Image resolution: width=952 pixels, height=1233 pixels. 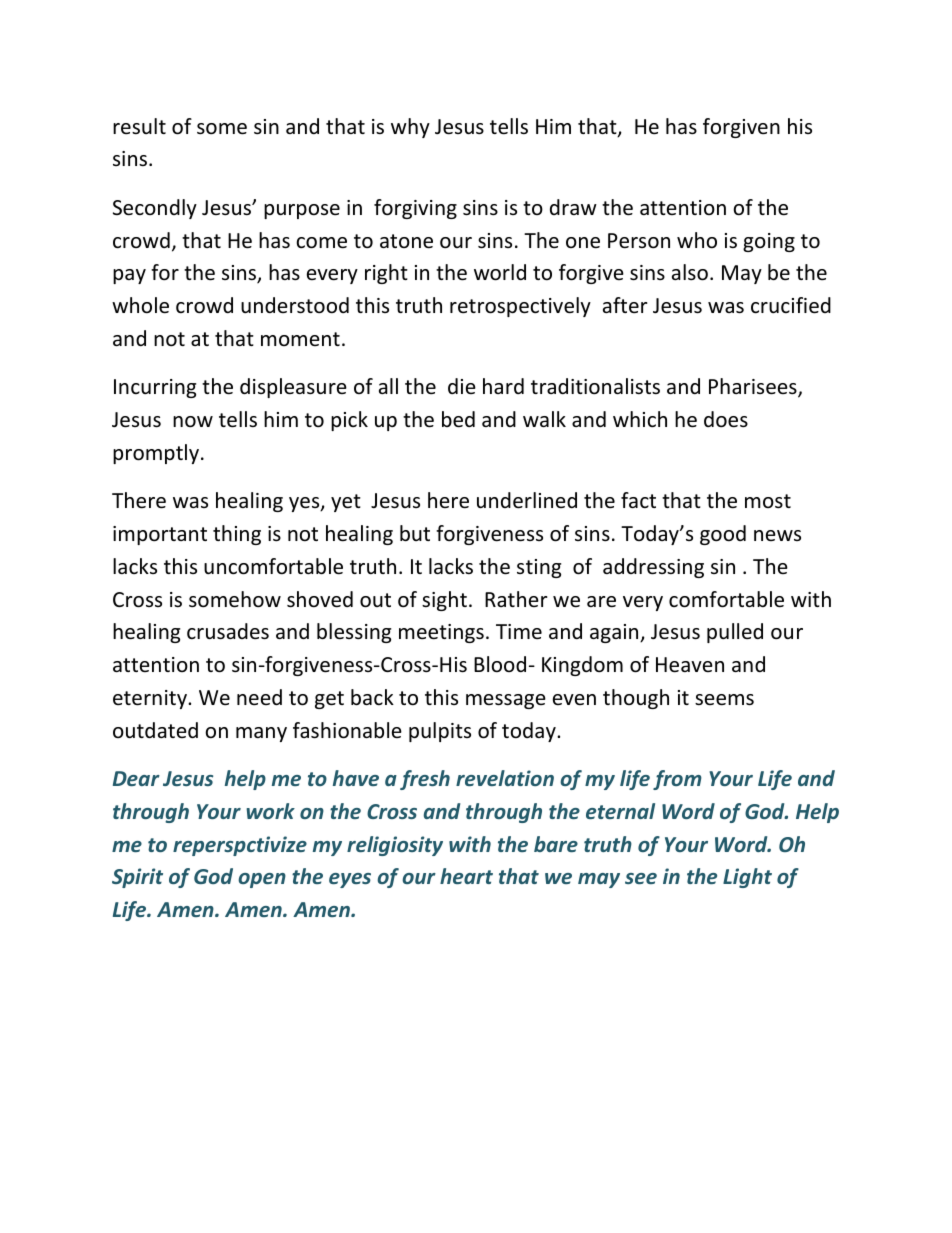 What do you see at coordinates (747, 878) in the screenshot?
I see `Light` at bounding box center [747, 878].
